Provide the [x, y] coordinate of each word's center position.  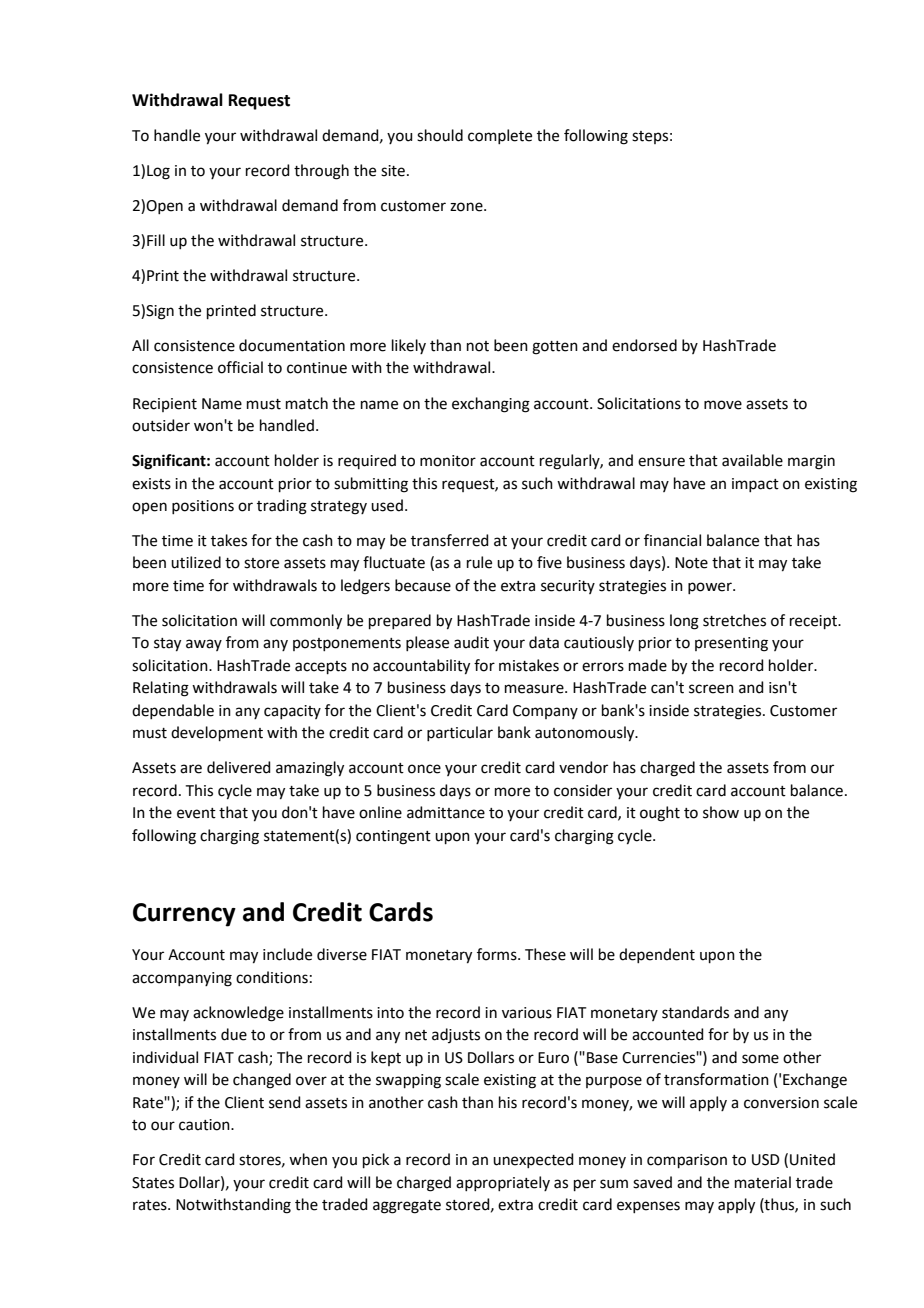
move [723, 405]
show [721, 812]
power [711, 588]
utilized [196, 562]
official [240, 367]
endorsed [644, 345]
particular [460, 733]
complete [500, 136]
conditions [272, 977]
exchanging [491, 405]
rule [479, 562]
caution [205, 1125]
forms [498, 954]
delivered [239, 767]
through [321, 172]
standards [695, 1012]
